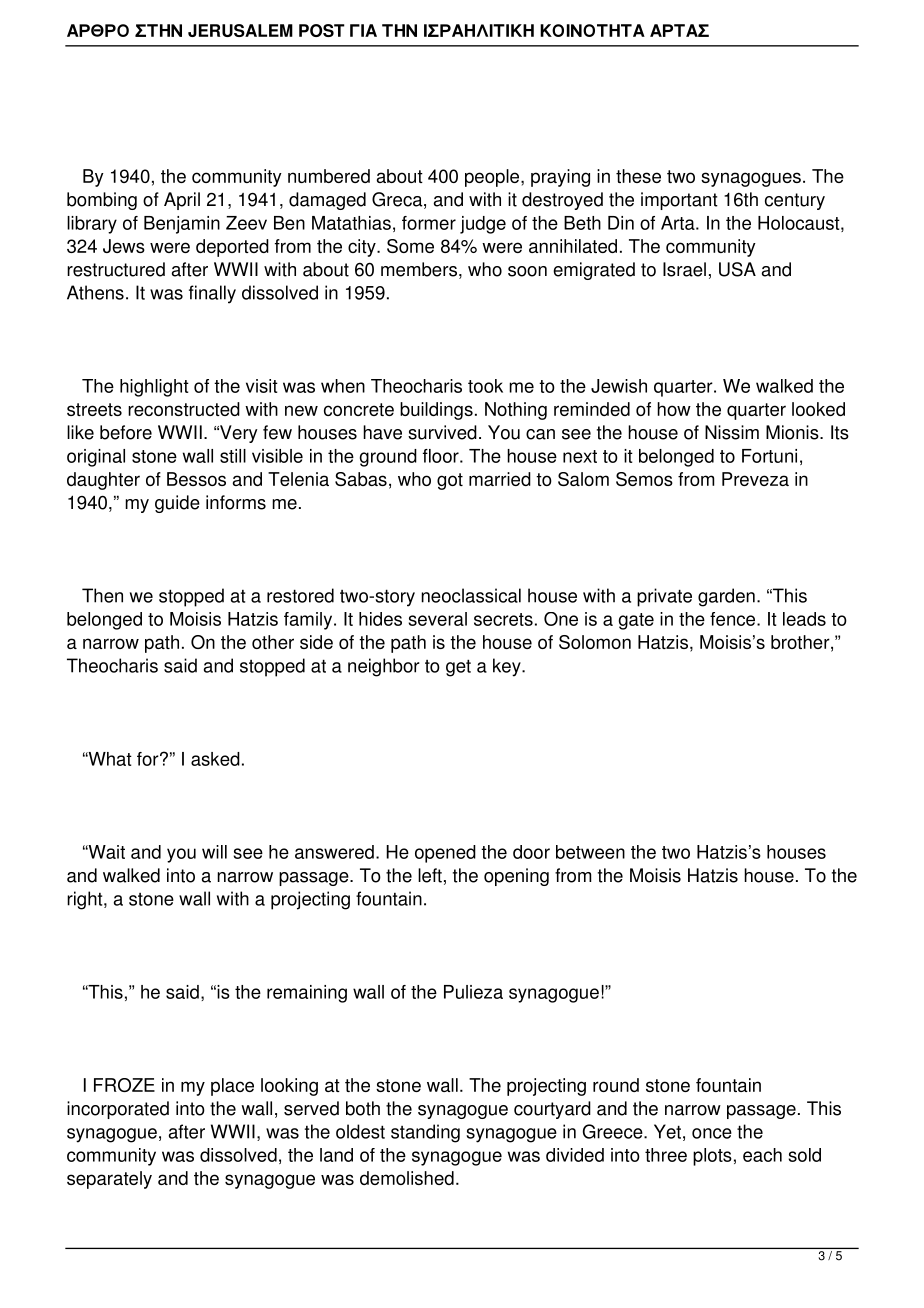 This image has height=1308, width=924. What do you see at coordinates (590, 852) in the image?
I see `between` at bounding box center [590, 852].
